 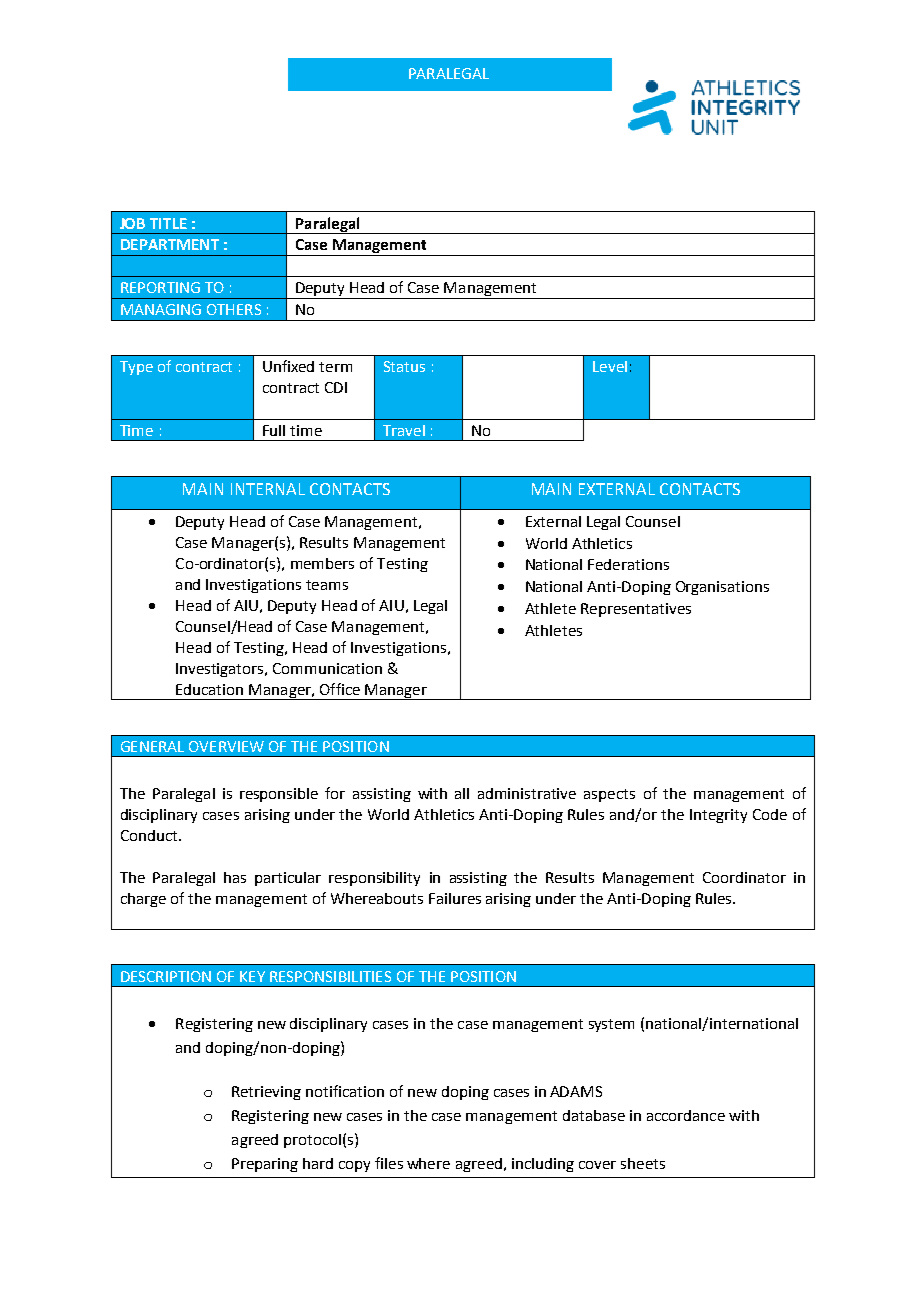 I want to click on Failures, so click(x=455, y=898).
